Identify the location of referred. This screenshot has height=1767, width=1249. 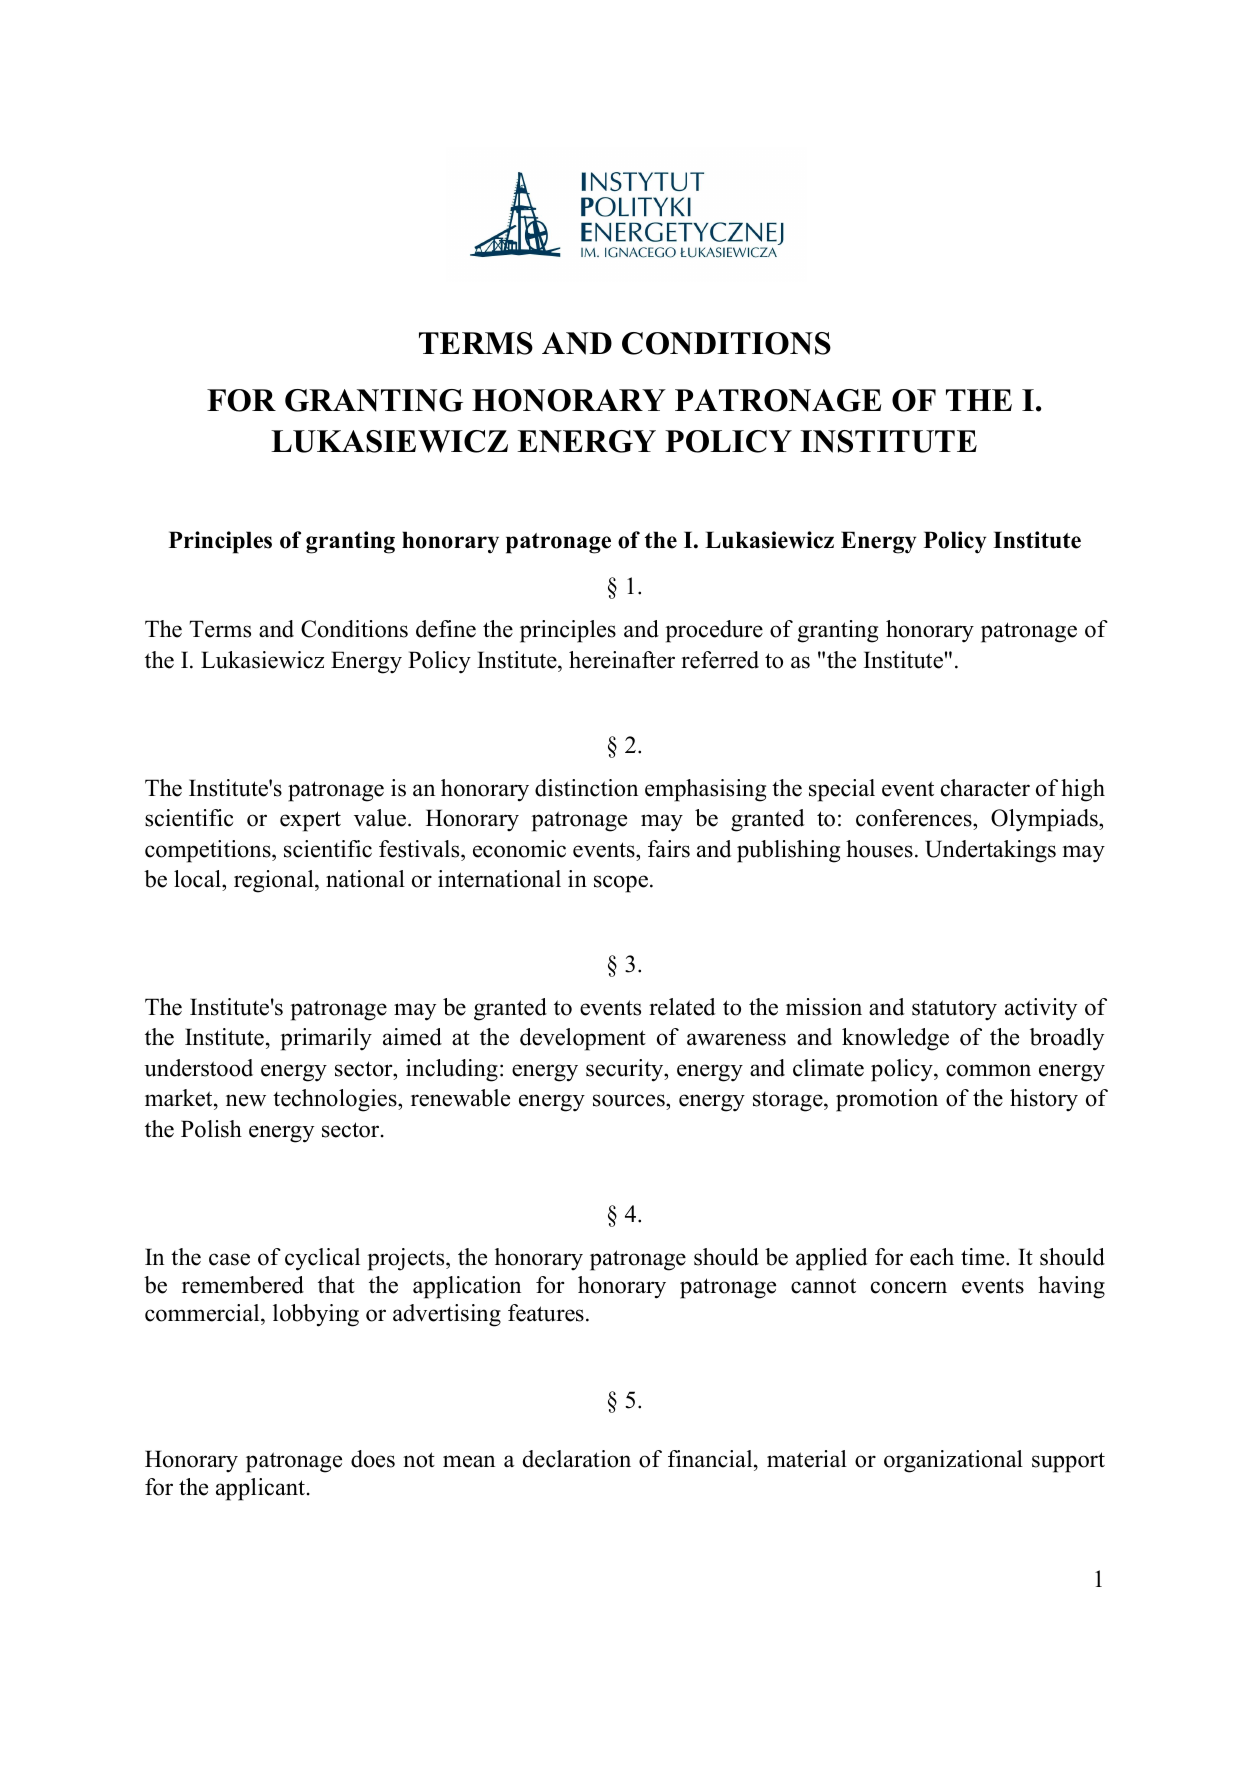
(720, 660).
